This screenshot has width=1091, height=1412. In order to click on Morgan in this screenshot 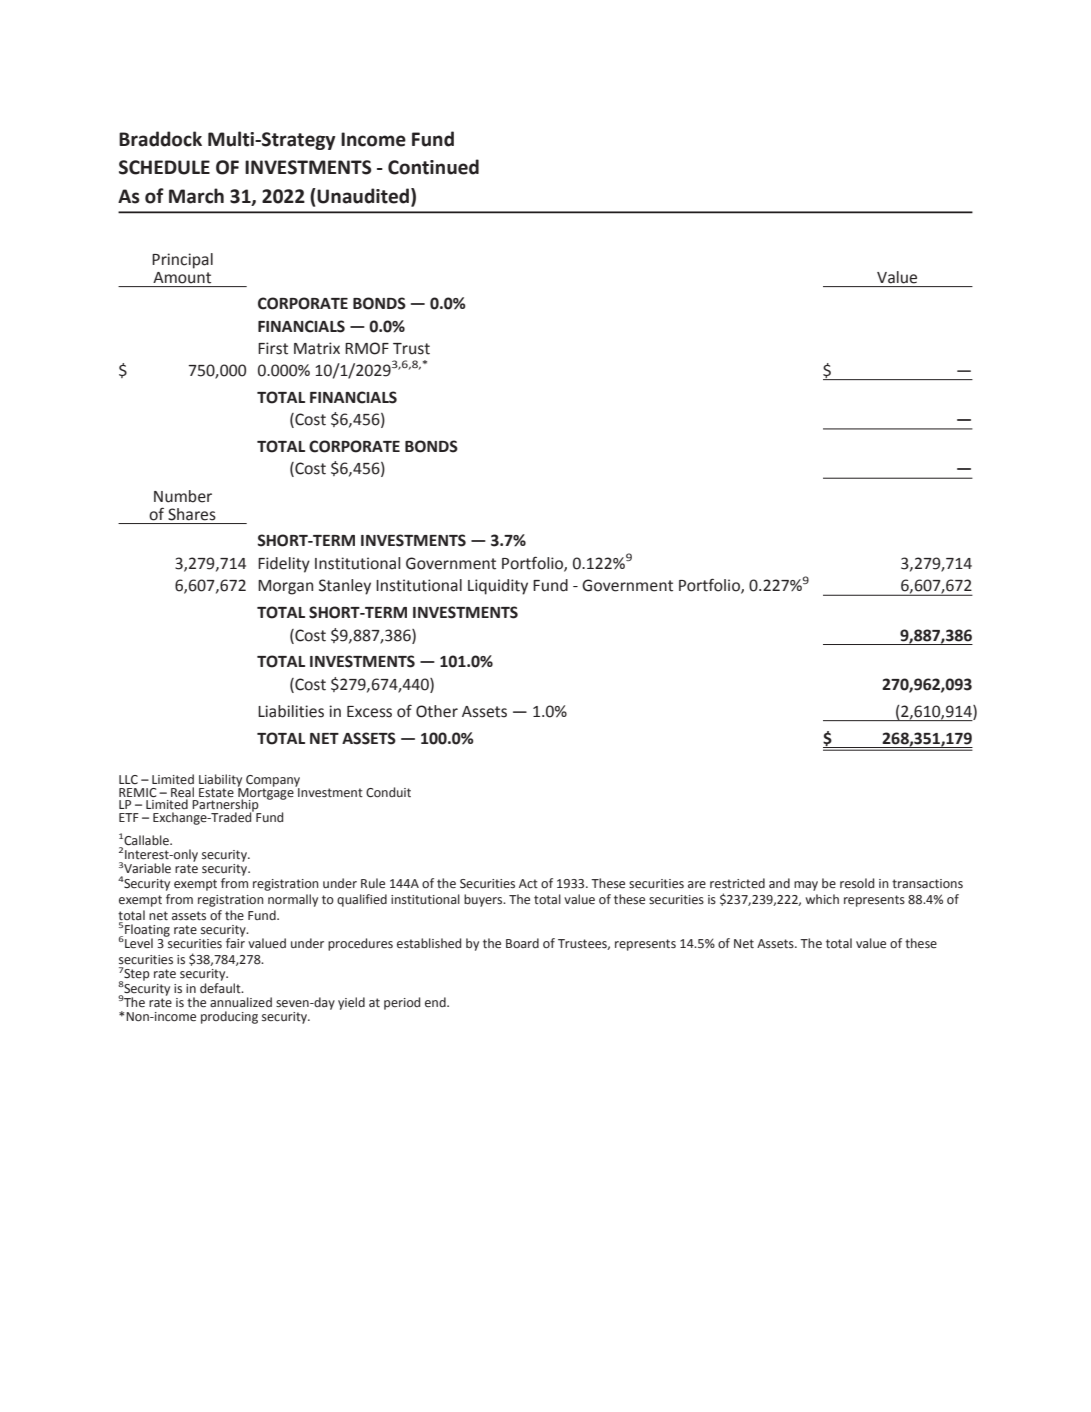, I will do `click(285, 587)`.
